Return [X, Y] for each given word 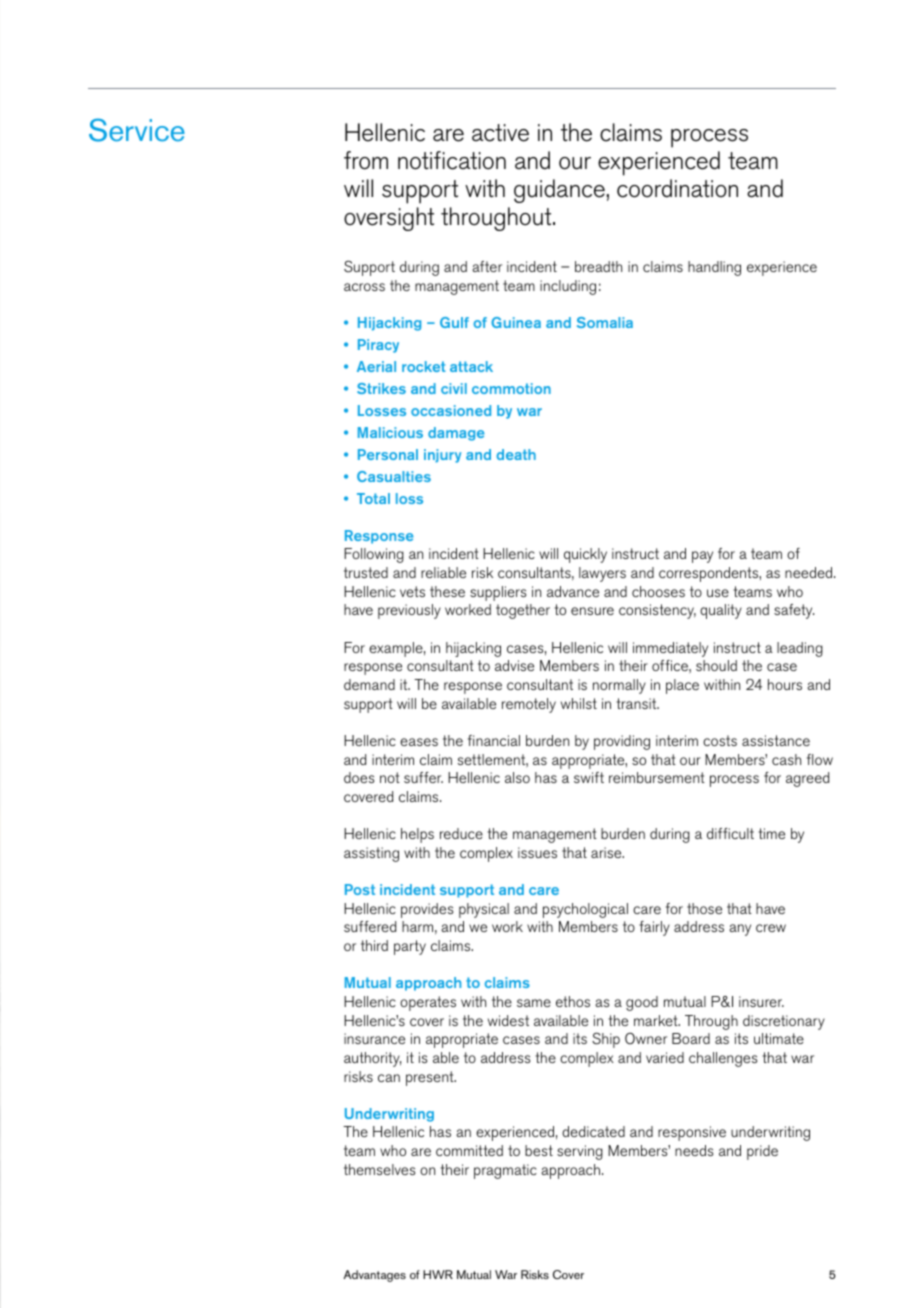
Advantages [375, 1276]
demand [369, 684]
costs [720, 740]
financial [494, 740]
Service [137, 130]
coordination [677, 188]
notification [452, 160]
